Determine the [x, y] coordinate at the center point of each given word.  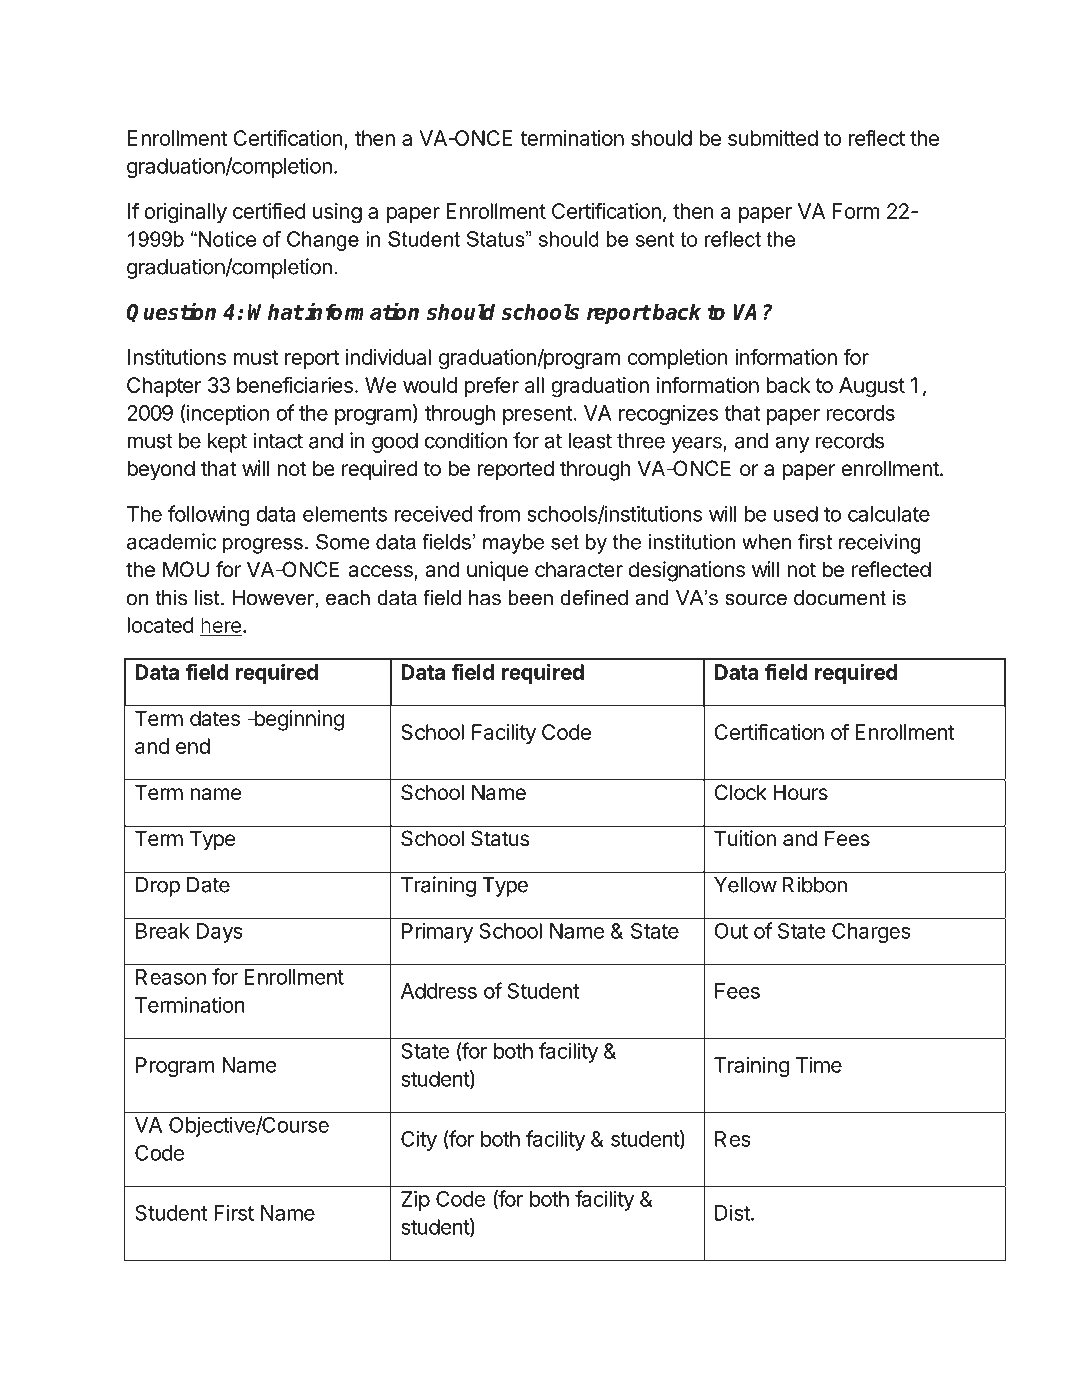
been [531, 598]
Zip [415, 1200]
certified [269, 210]
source [756, 600]
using [337, 213]
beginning [298, 720]
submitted [773, 138]
